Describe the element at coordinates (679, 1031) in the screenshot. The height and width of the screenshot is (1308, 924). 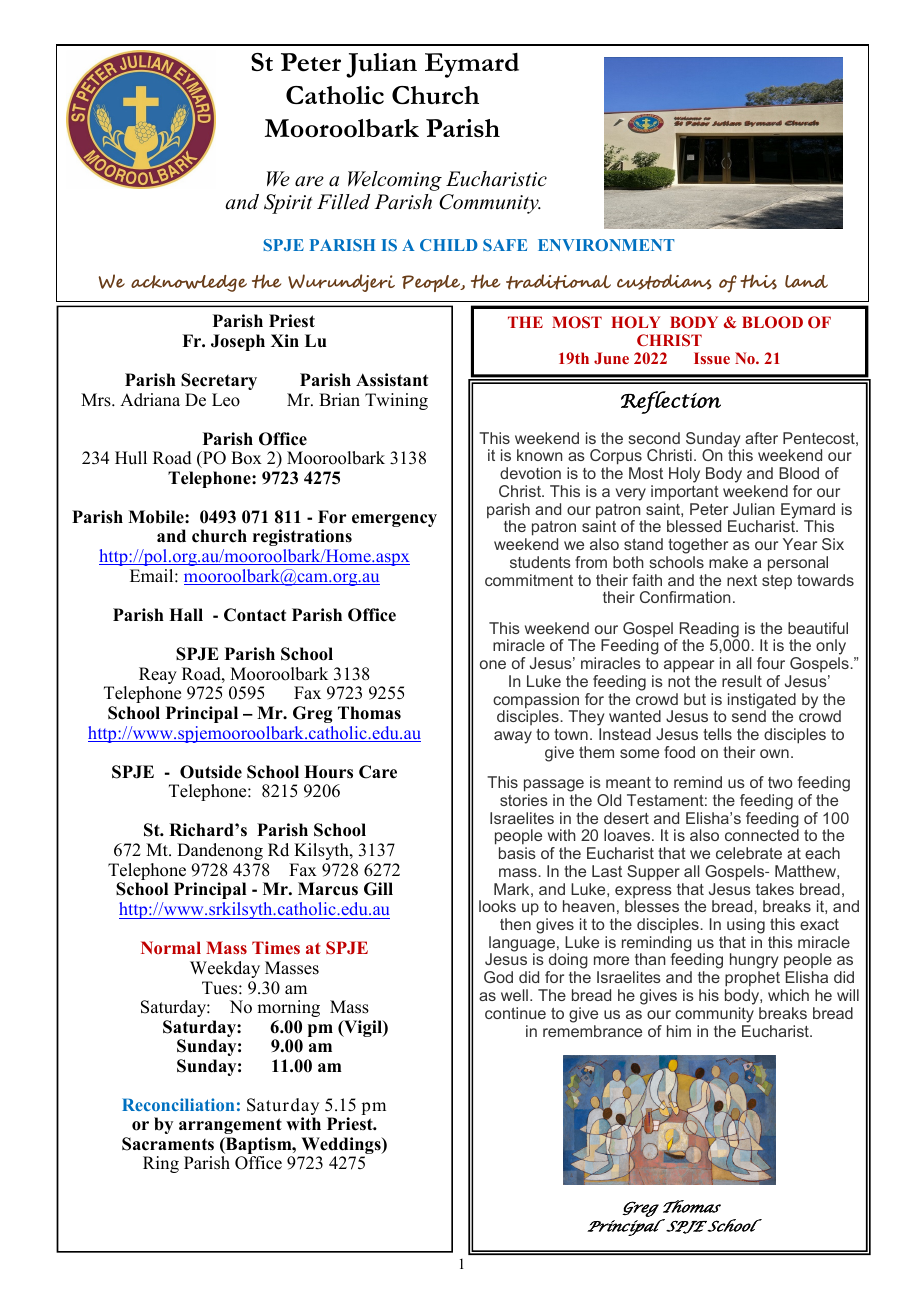
I see `him` at that location.
